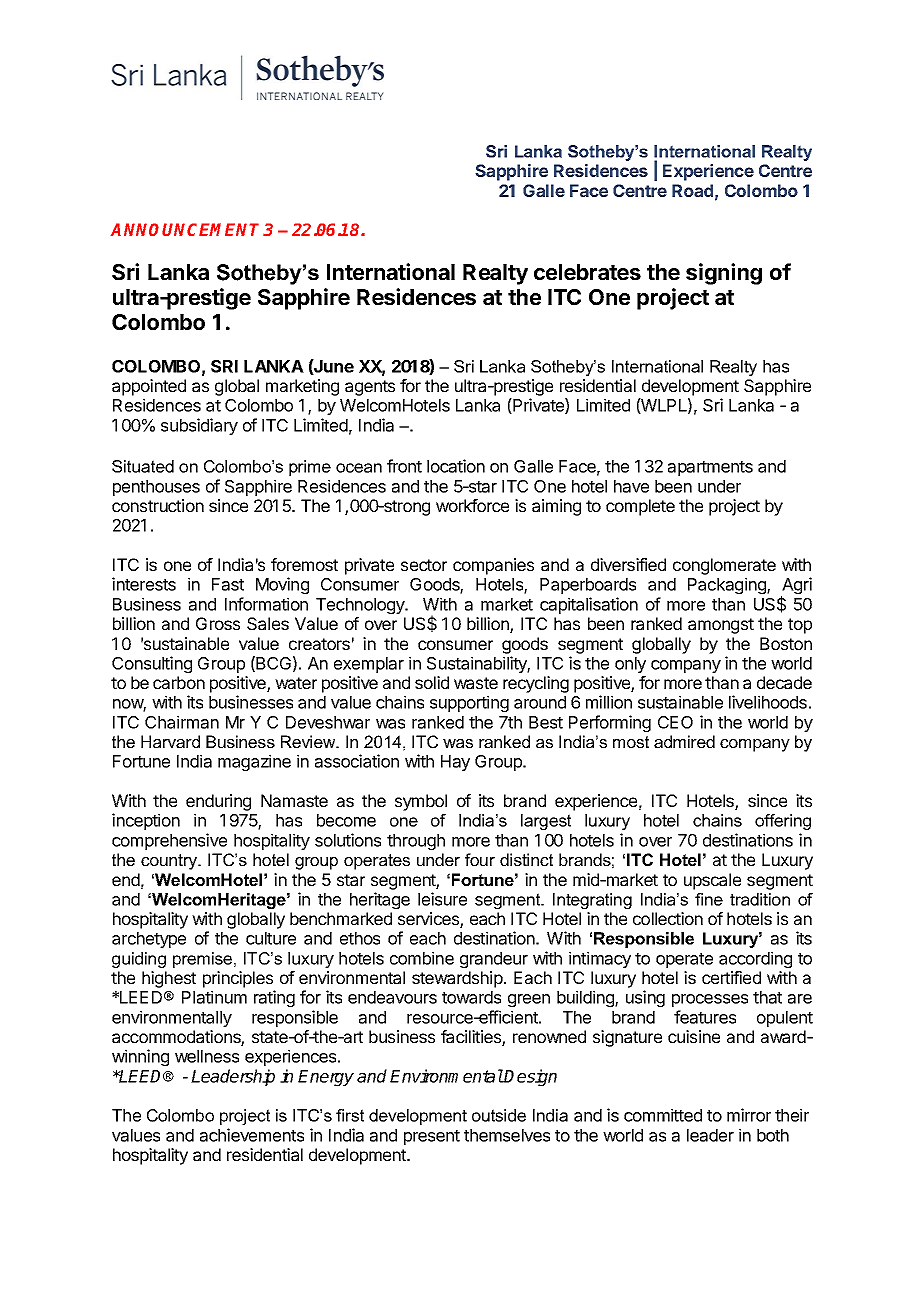 This screenshot has width=924, height=1309. Describe the element at coordinates (768, 702) in the screenshot. I see `livelihoods` at that location.
